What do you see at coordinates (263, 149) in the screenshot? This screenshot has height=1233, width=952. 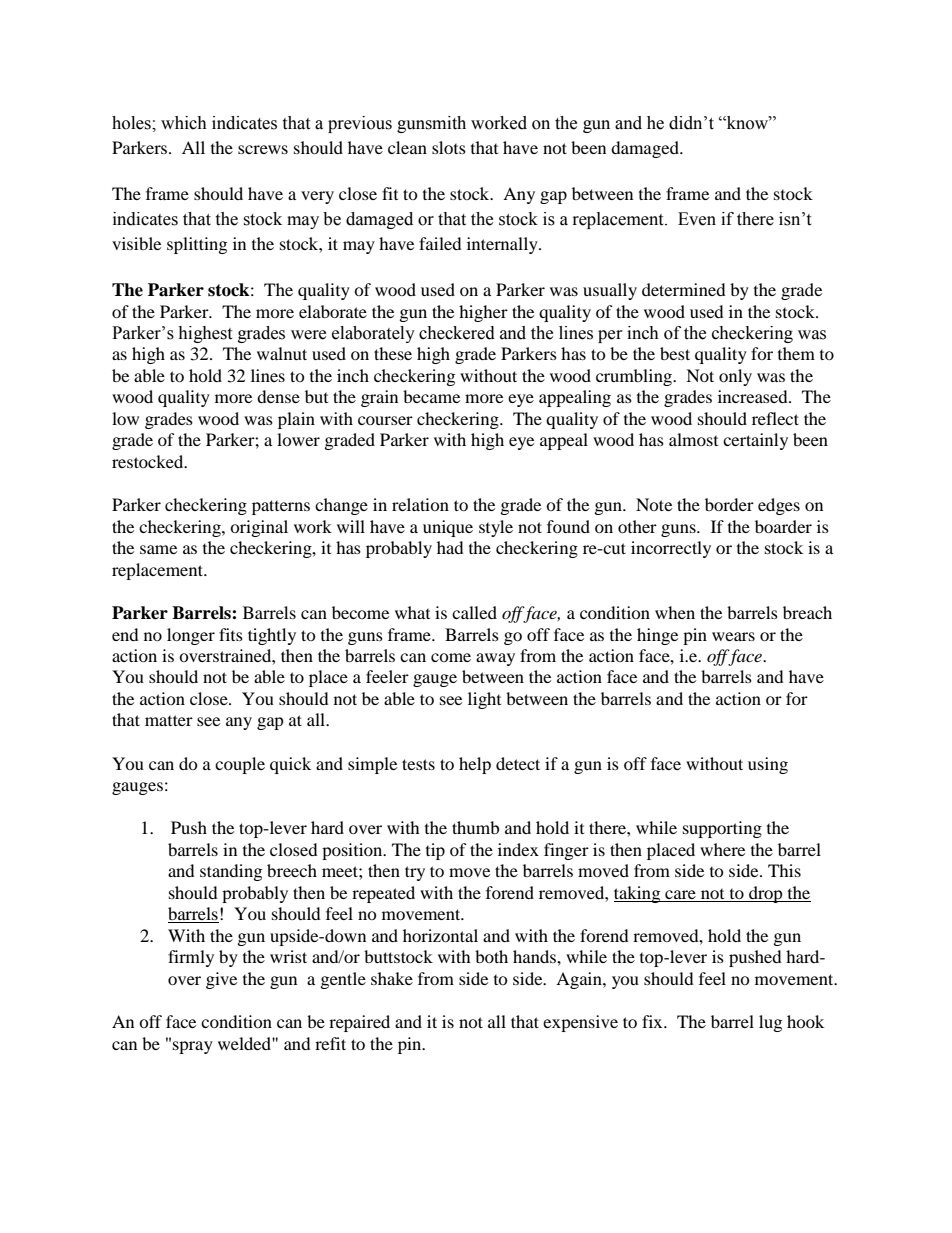 I see `screws` at bounding box center [263, 149].
